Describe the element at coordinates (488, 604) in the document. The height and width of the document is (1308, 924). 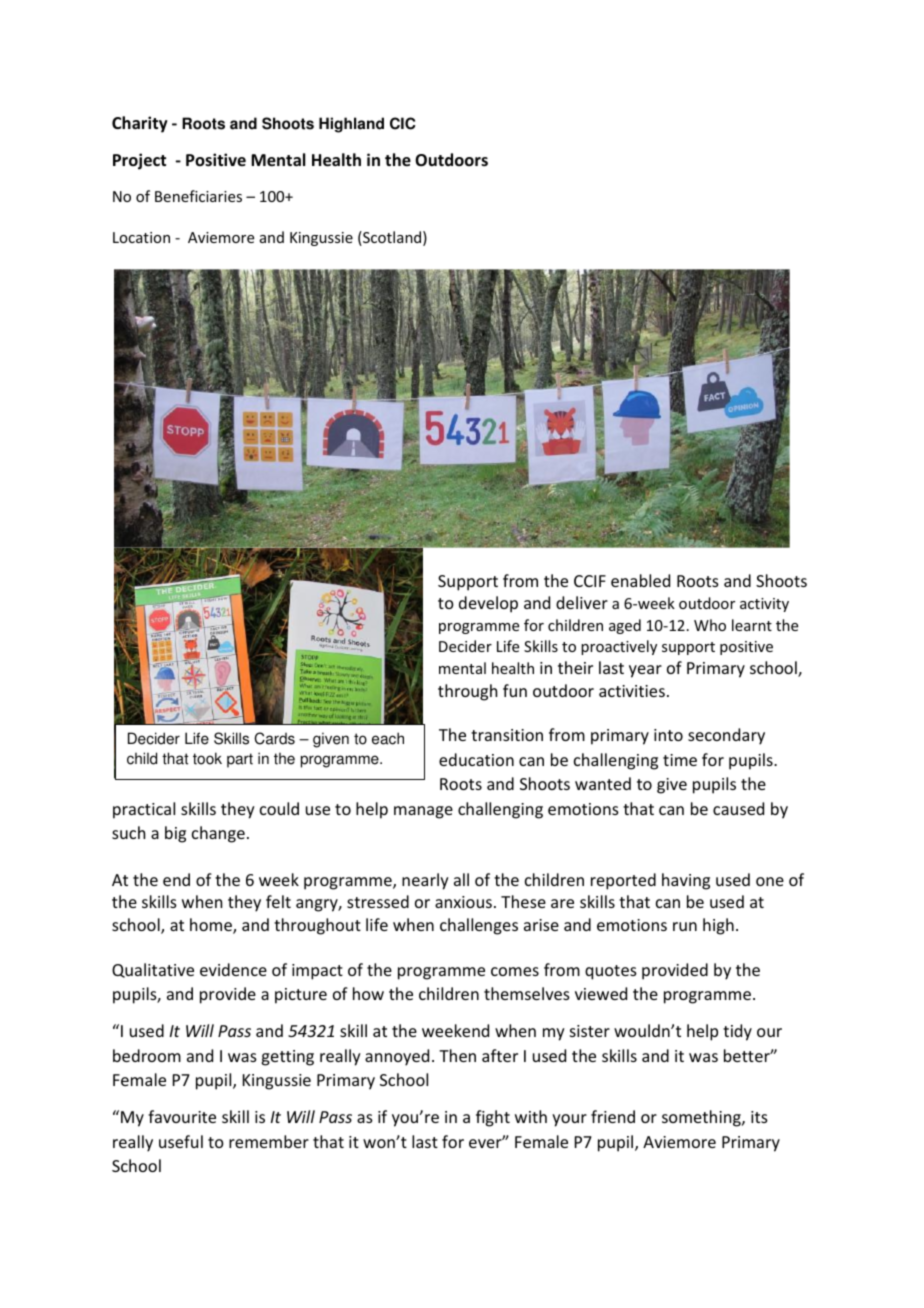
I see `develop` at that location.
